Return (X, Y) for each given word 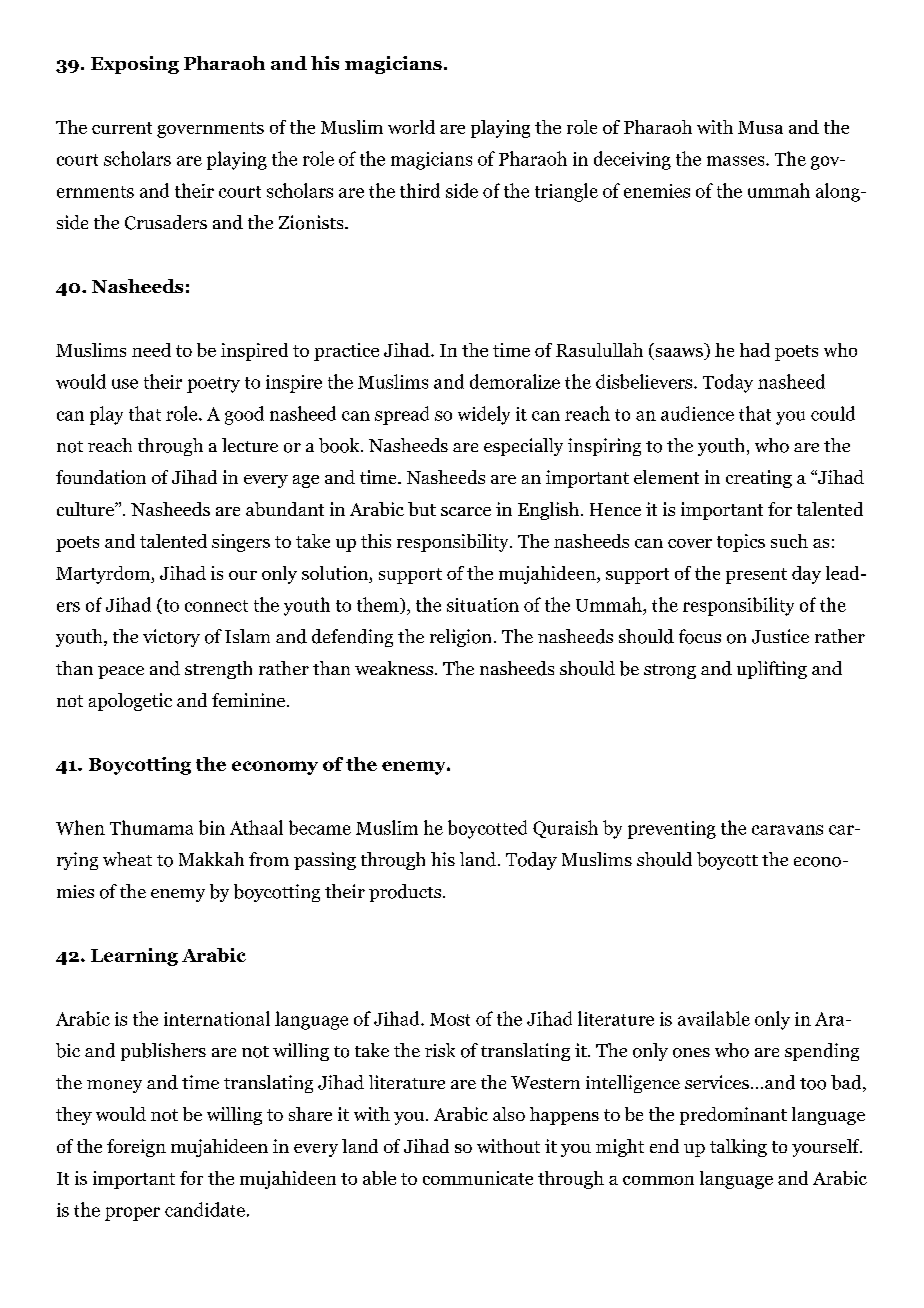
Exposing (135, 65)
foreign (136, 1148)
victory (171, 638)
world (411, 127)
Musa (760, 127)
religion (460, 638)
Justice (780, 636)
